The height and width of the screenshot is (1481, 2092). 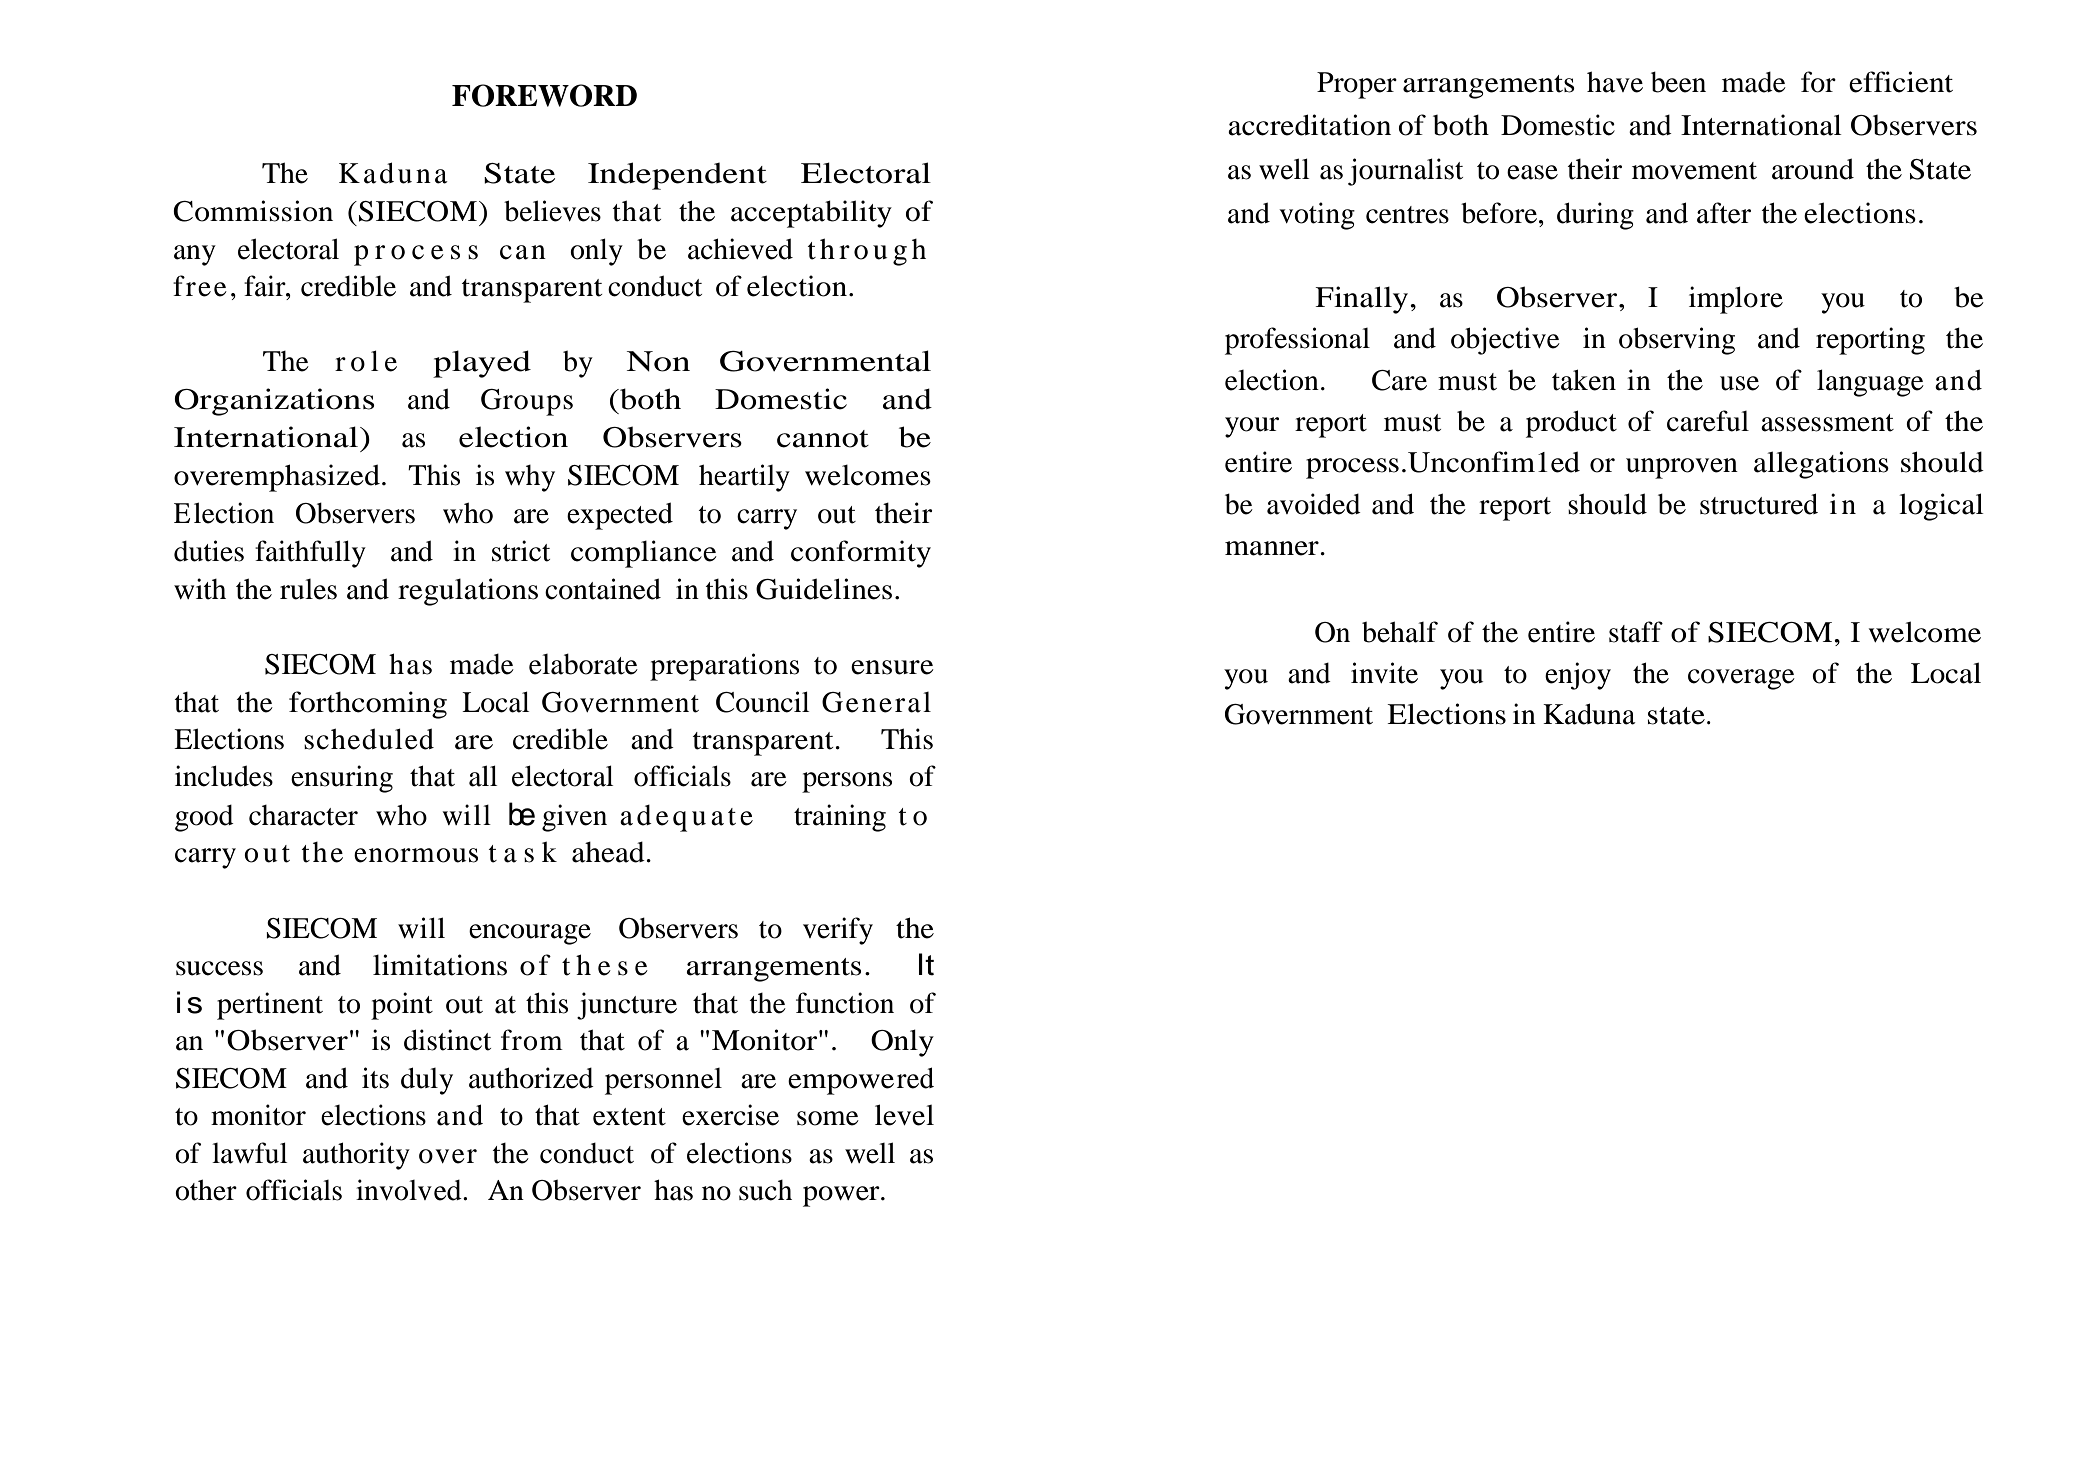 I want to click on use, so click(x=1739, y=383).
